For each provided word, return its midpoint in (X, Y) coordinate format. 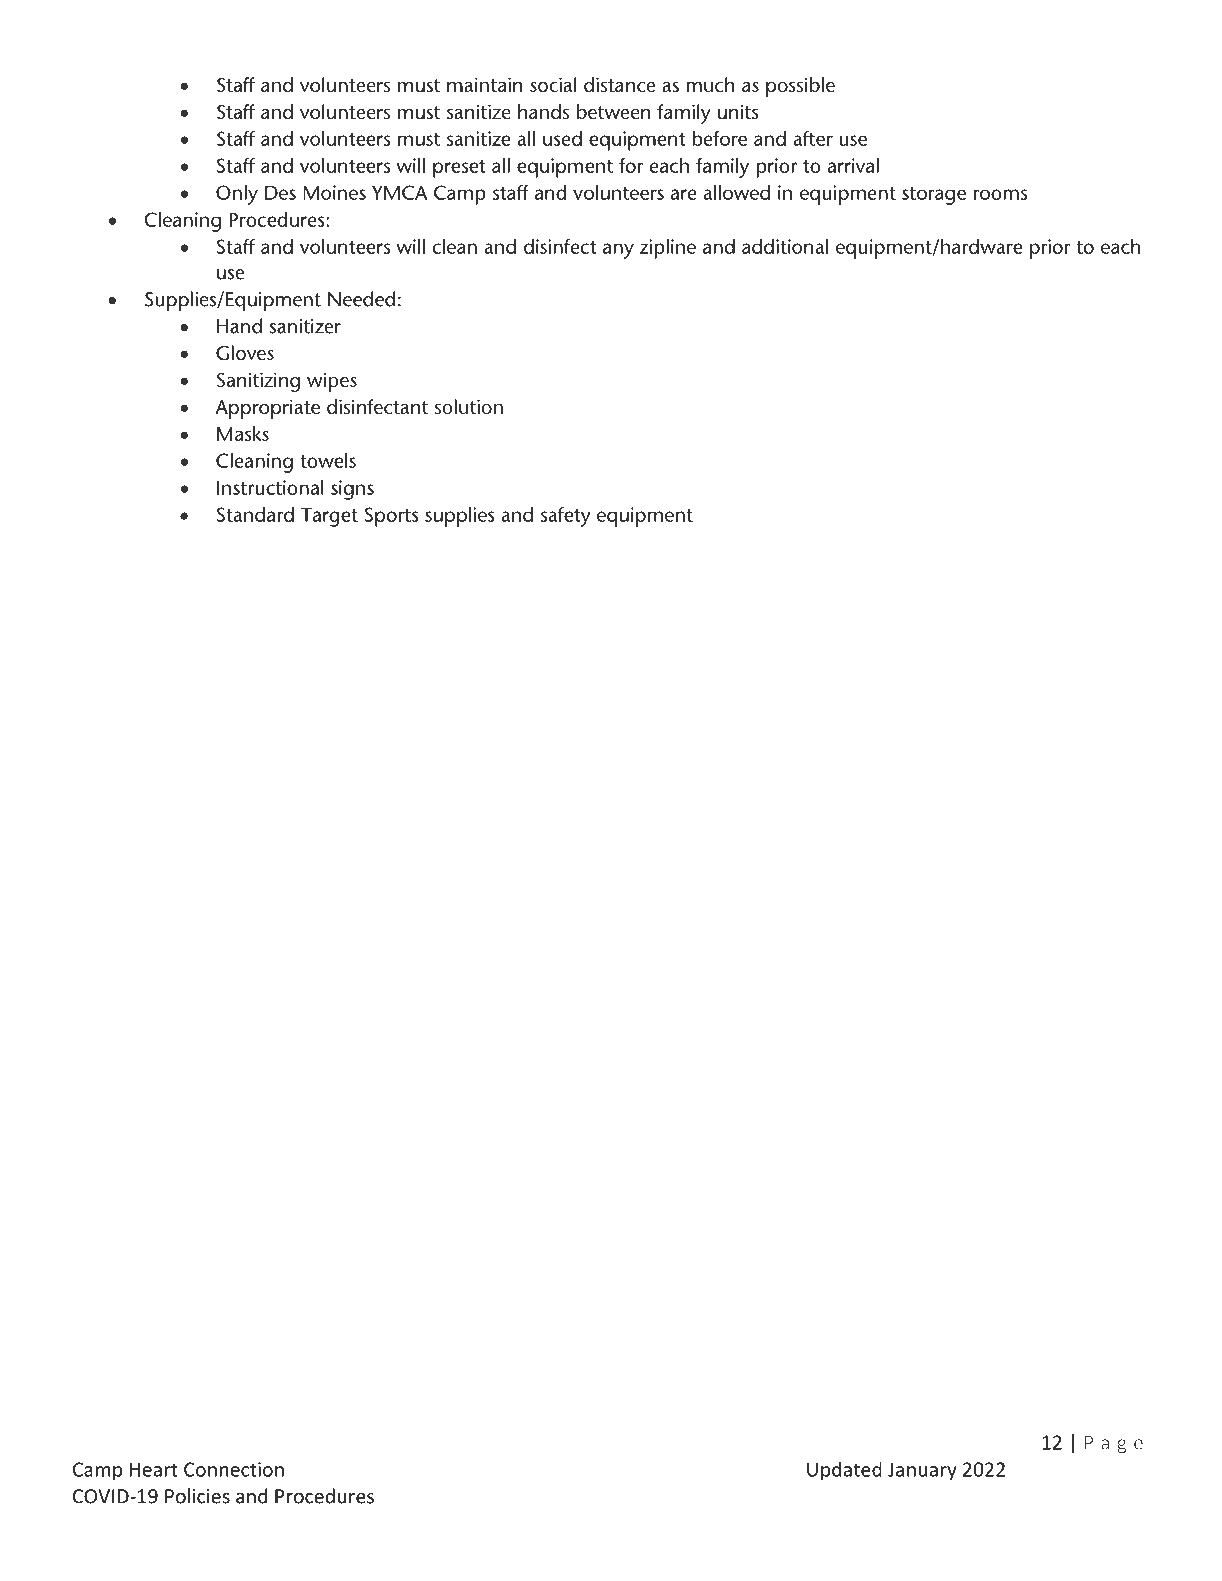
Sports (392, 517)
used (562, 138)
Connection (234, 1469)
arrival (853, 165)
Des (280, 192)
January (922, 1471)
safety (565, 517)
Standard (255, 514)
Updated (844, 1471)
